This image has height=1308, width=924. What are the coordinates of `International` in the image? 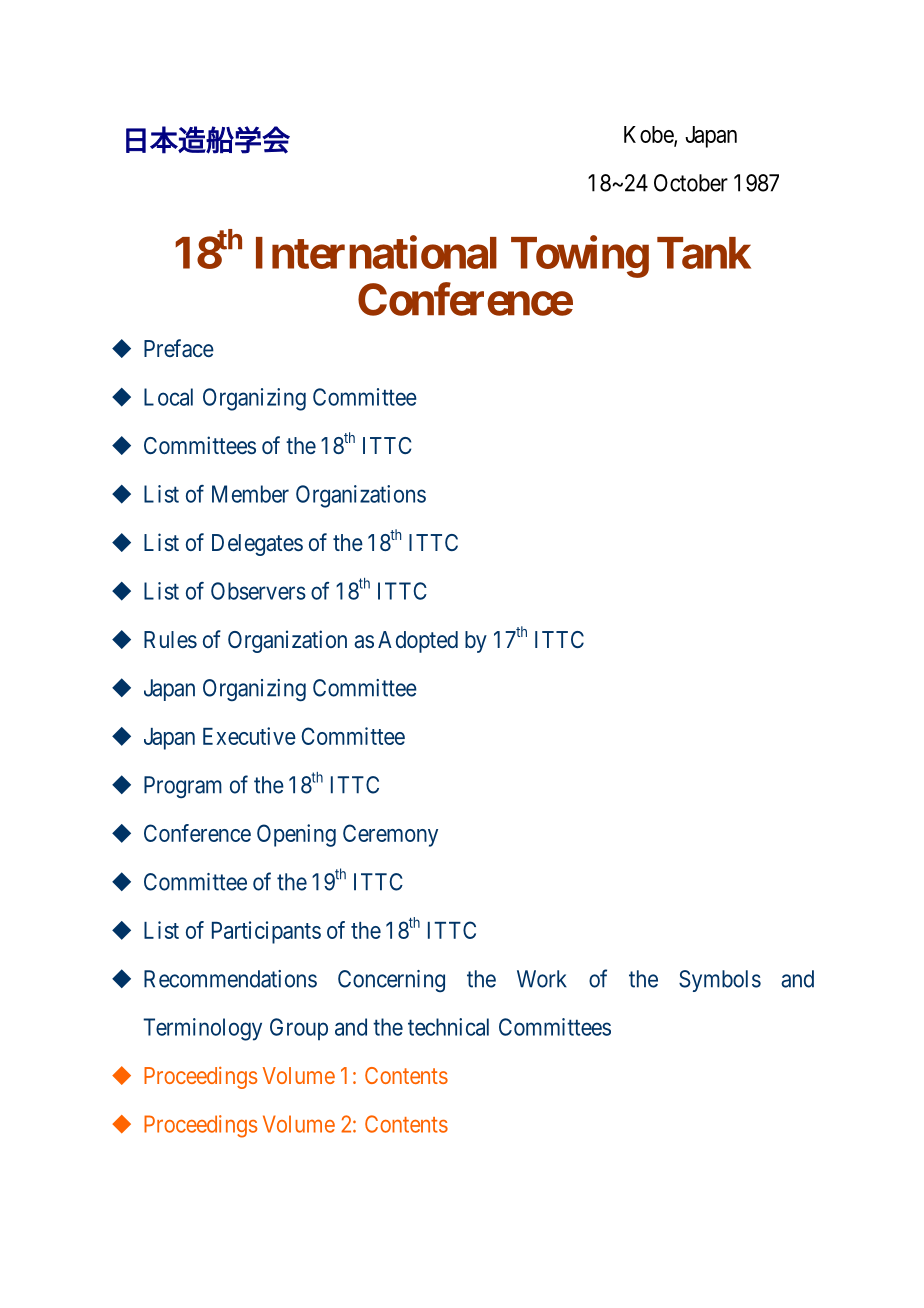 It's located at (376, 252).
